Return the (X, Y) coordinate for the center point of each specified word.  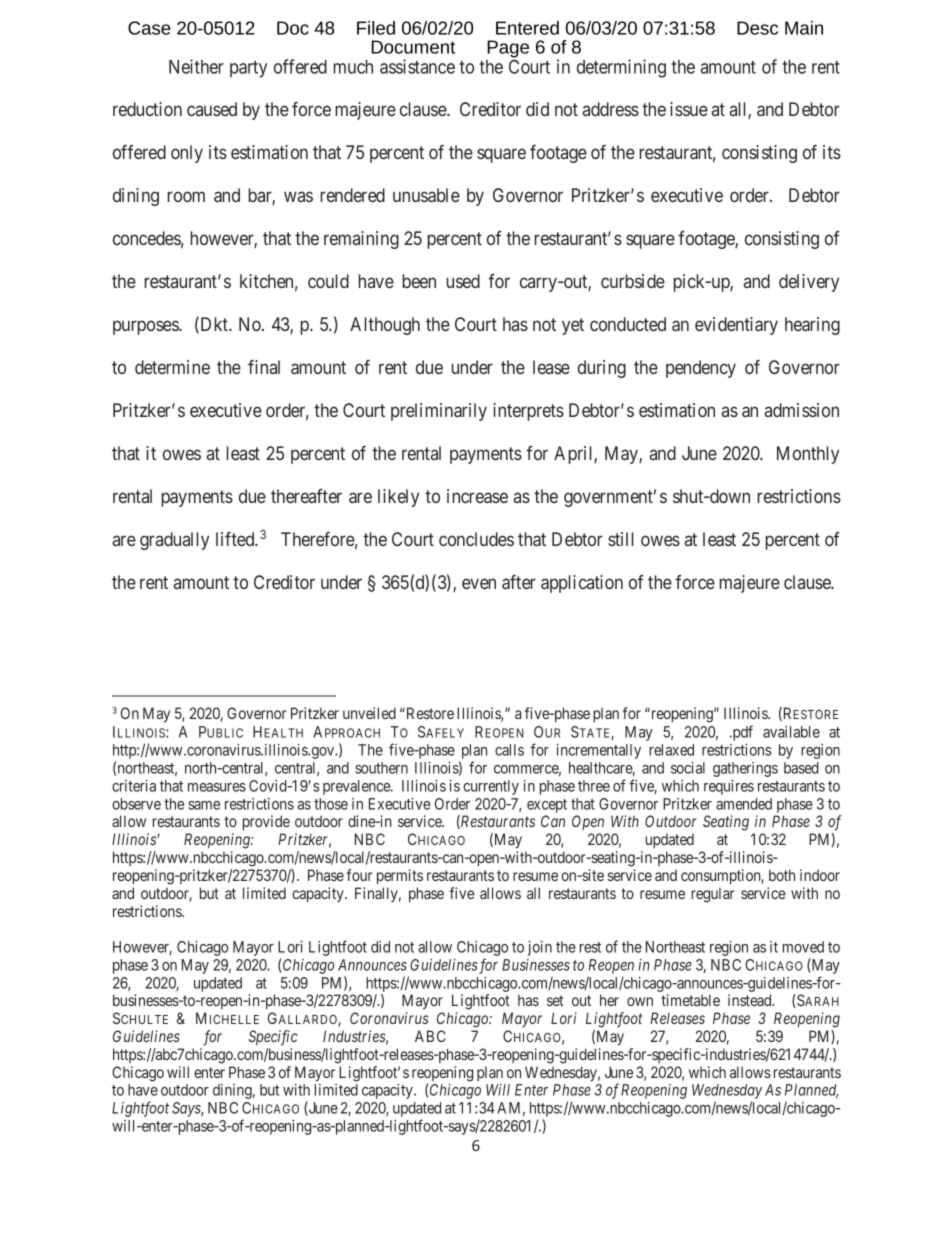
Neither (196, 66)
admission (802, 410)
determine (172, 367)
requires (729, 787)
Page (508, 50)
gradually (174, 541)
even (479, 583)
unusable (426, 195)
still (621, 539)
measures (217, 787)
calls (509, 750)
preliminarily (439, 412)
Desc (757, 28)
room (186, 196)
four (359, 875)
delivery (809, 283)
